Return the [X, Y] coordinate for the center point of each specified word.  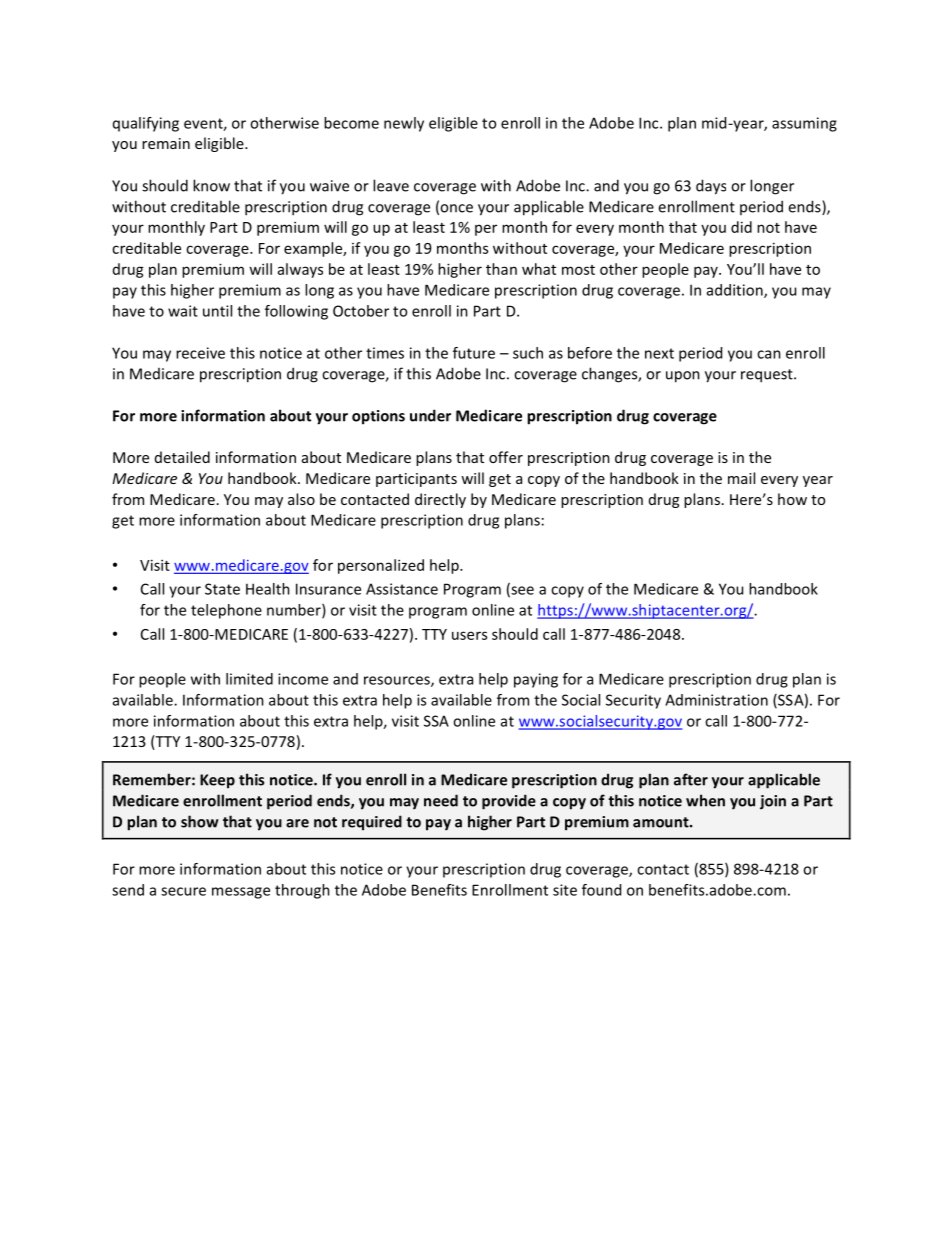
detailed [182, 457]
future [474, 353]
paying [536, 680]
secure [183, 891]
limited [249, 679]
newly [404, 124]
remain [166, 143]
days [711, 187]
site [565, 890]
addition [736, 291]
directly [440, 500]
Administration [716, 700]
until [217, 311]
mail [741, 478]
